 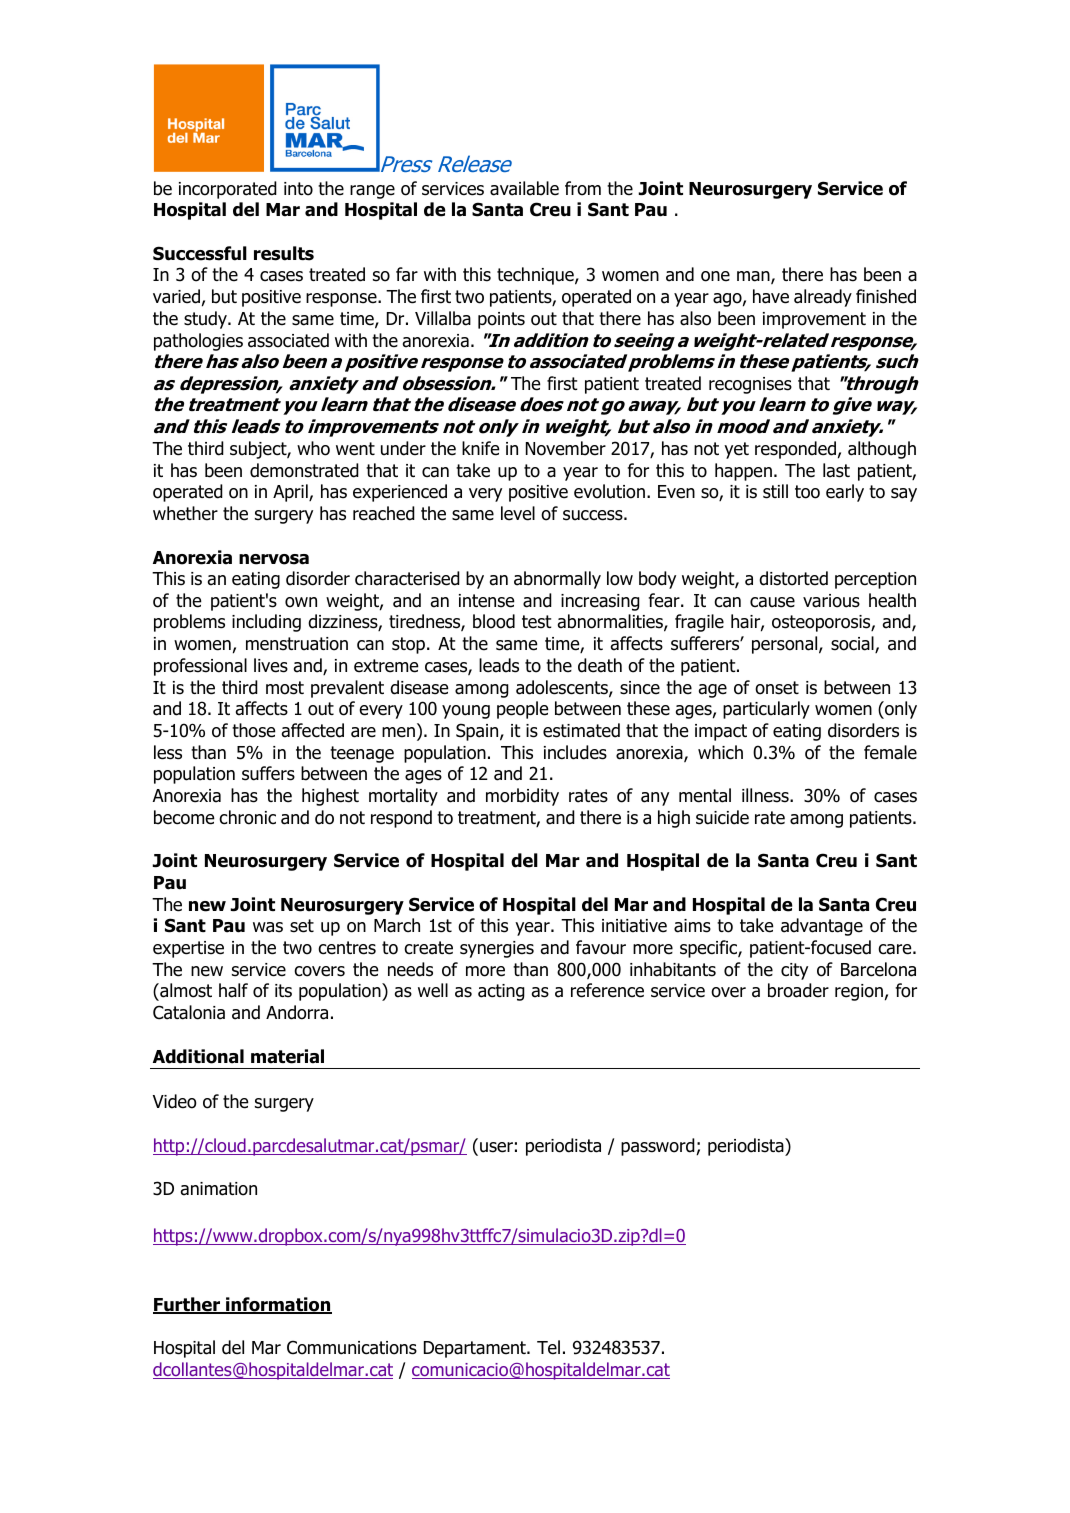 I want to click on broader, so click(x=798, y=990).
